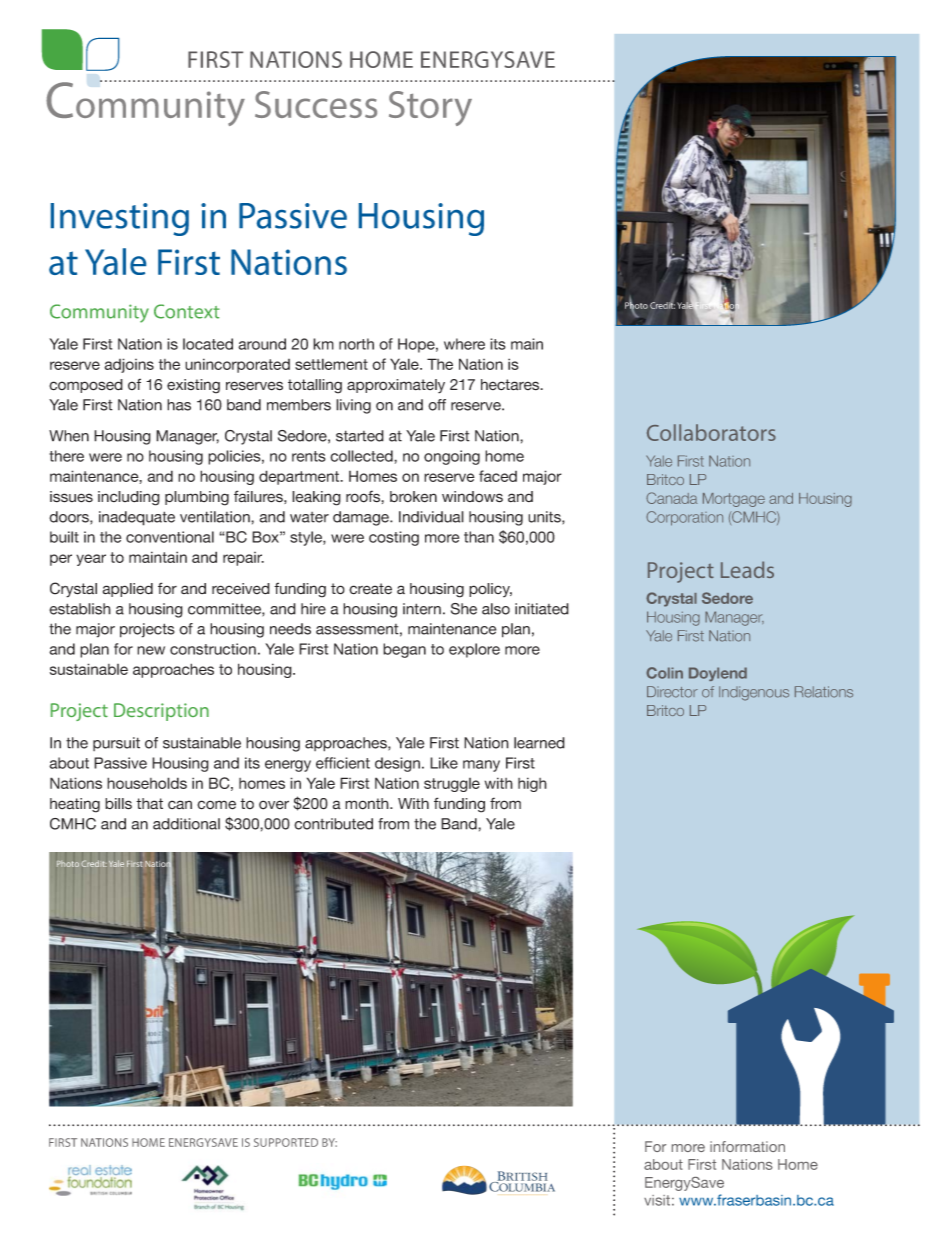 This screenshot has height=1233, width=952. What do you see at coordinates (464, 344) in the screenshot?
I see `where` at bounding box center [464, 344].
